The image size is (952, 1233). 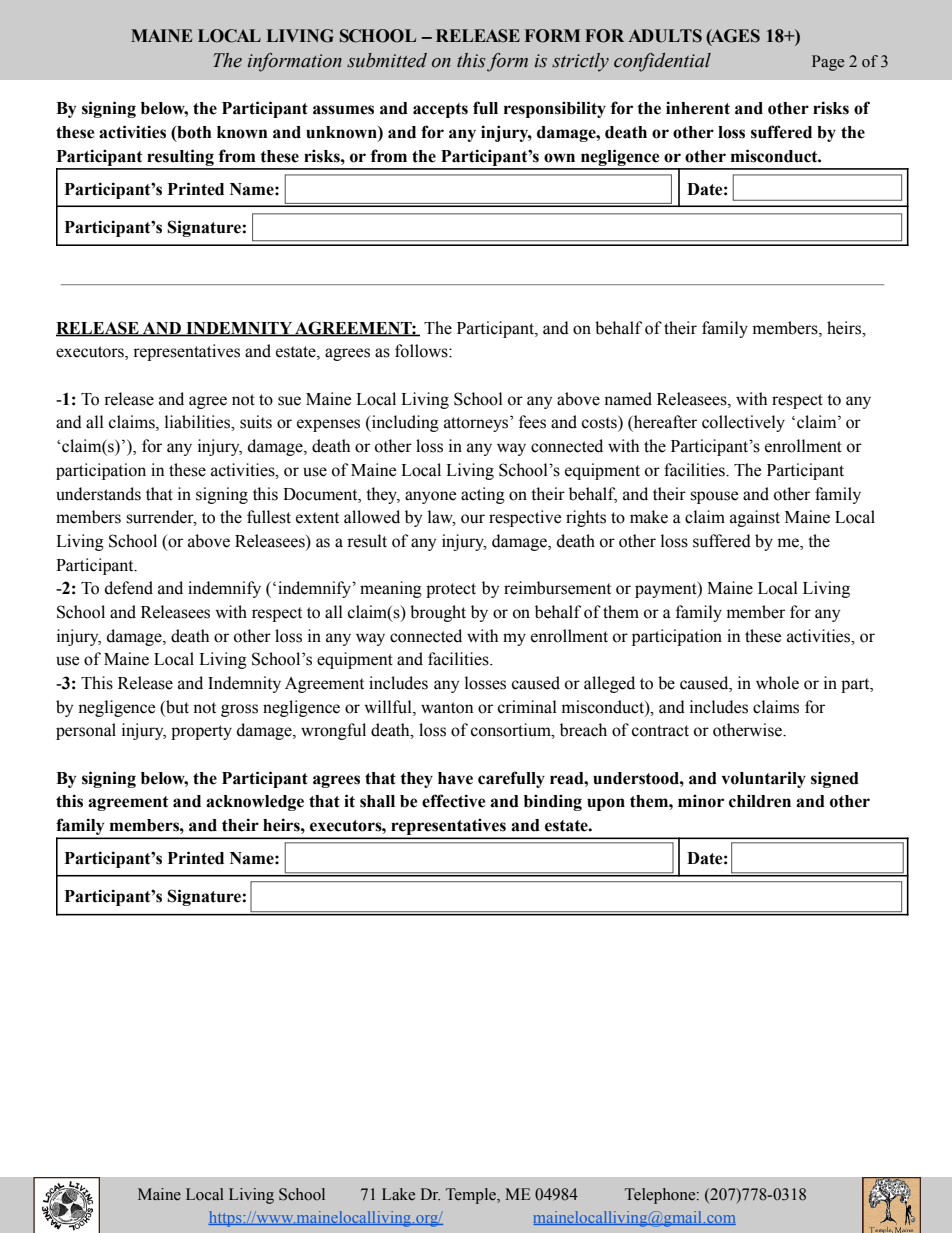 What do you see at coordinates (698, 108) in the document?
I see `inherent` at bounding box center [698, 108].
